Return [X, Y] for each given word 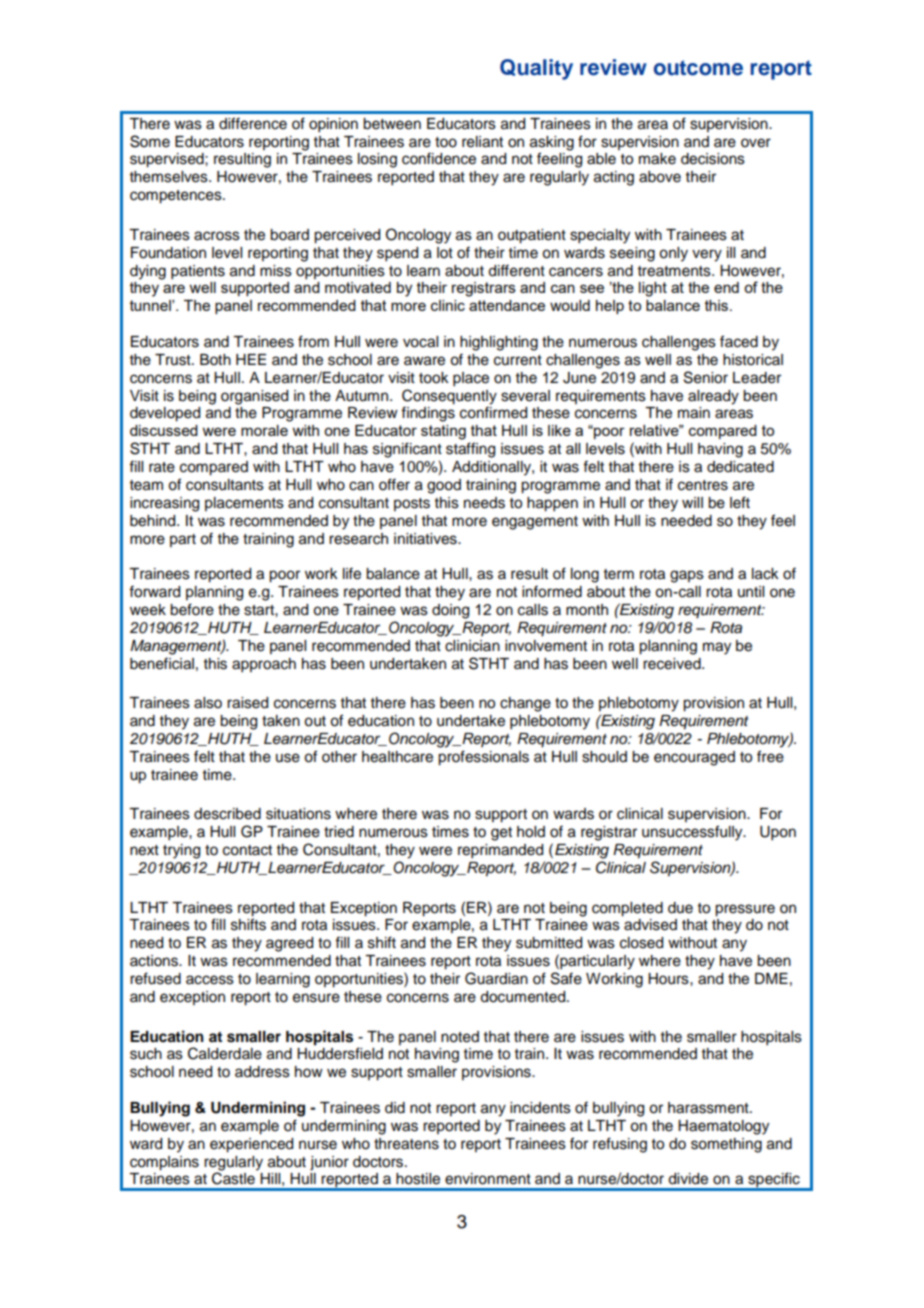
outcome [698, 68]
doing [450, 611]
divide [688, 1179]
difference [253, 123]
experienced [251, 1145]
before [192, 609]
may [717, 648]
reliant [482, 142]
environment [488, 1179]
